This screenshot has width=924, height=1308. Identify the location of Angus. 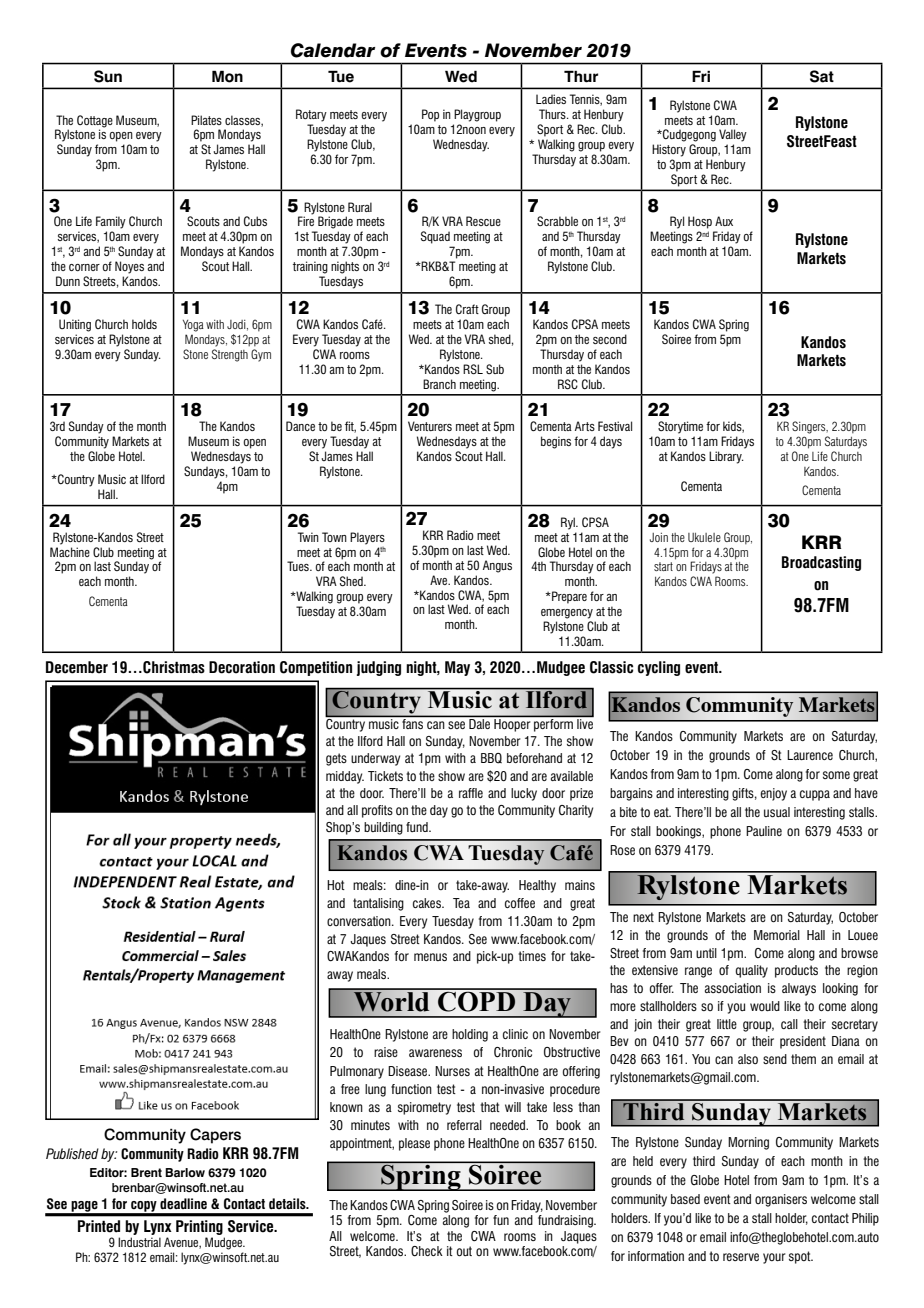
(497, 566).
